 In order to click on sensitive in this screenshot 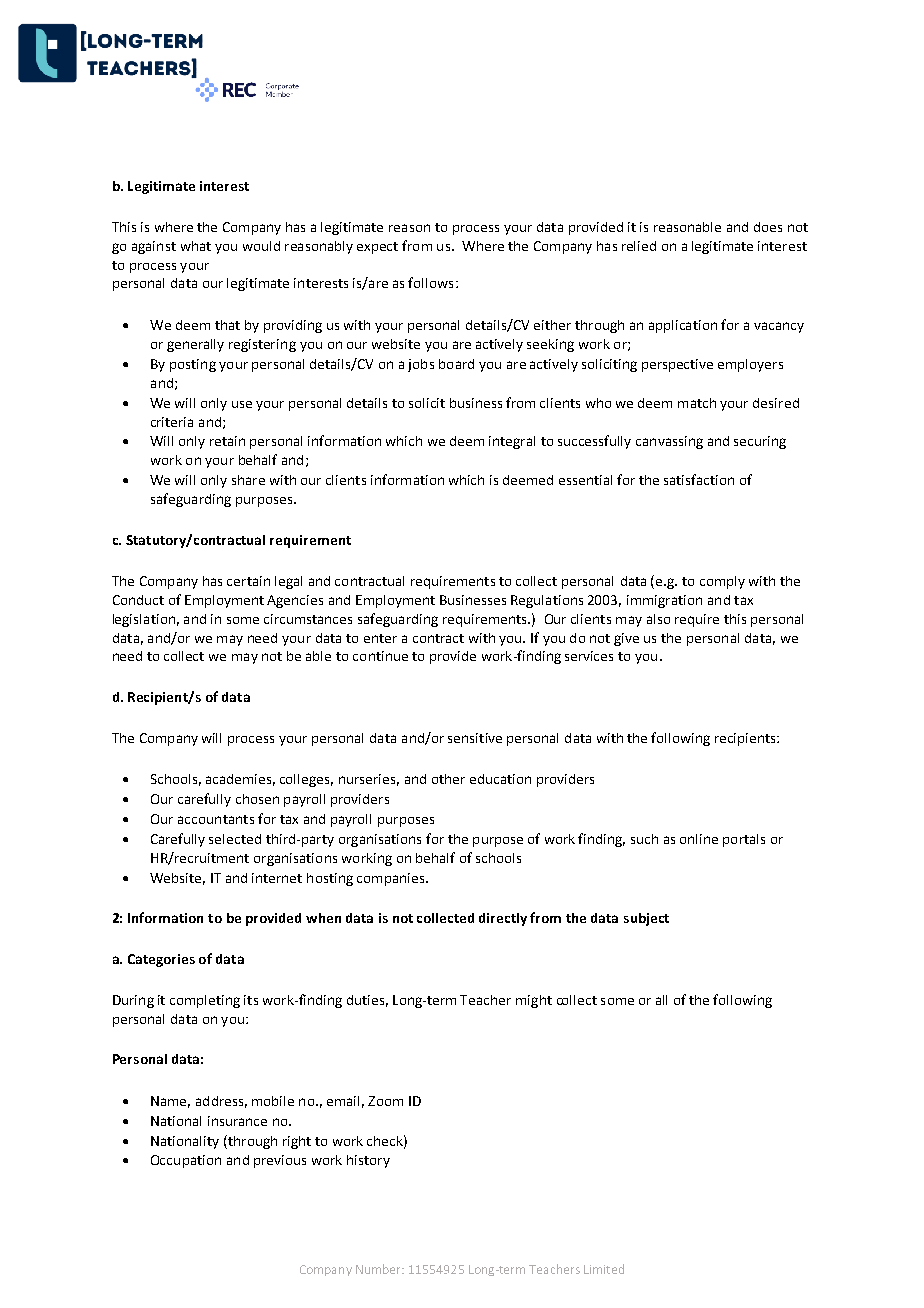, I will do `click(475, 738)`.
